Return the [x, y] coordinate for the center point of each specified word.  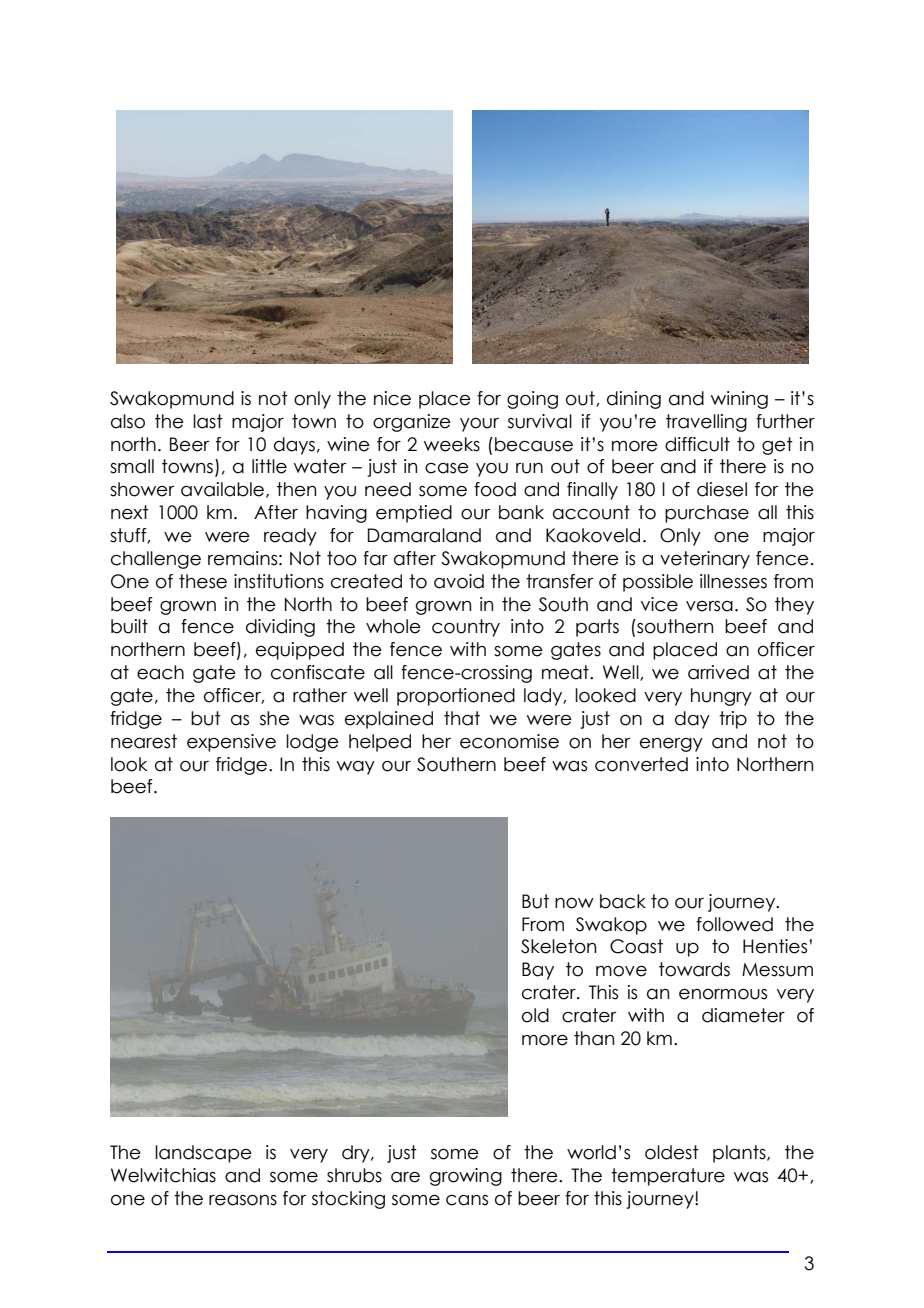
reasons [243, 1200]
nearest [144, 741]
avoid [459, 581]
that [462, 718]
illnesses [733, 581]
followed [734, 924]
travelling [706, 423]
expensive [231, 743]
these [203, 581]
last [208, 421]
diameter [743, 1015]
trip [733, 720]
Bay [538, 971]
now [574, 903]
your [479, 425]
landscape [203, 1154]
